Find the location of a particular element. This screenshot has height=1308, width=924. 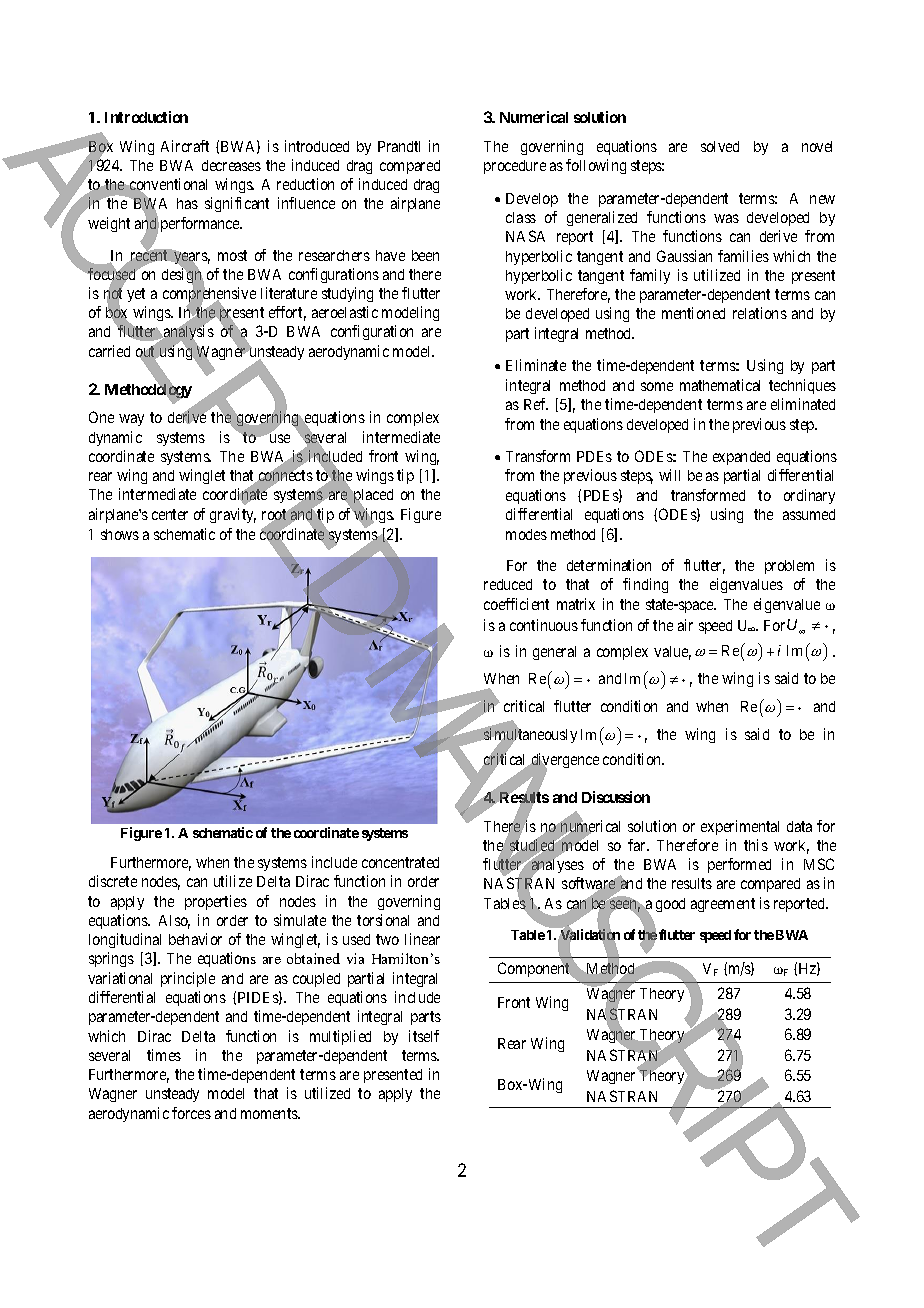

agreement is located at coordinates (723, 905).
